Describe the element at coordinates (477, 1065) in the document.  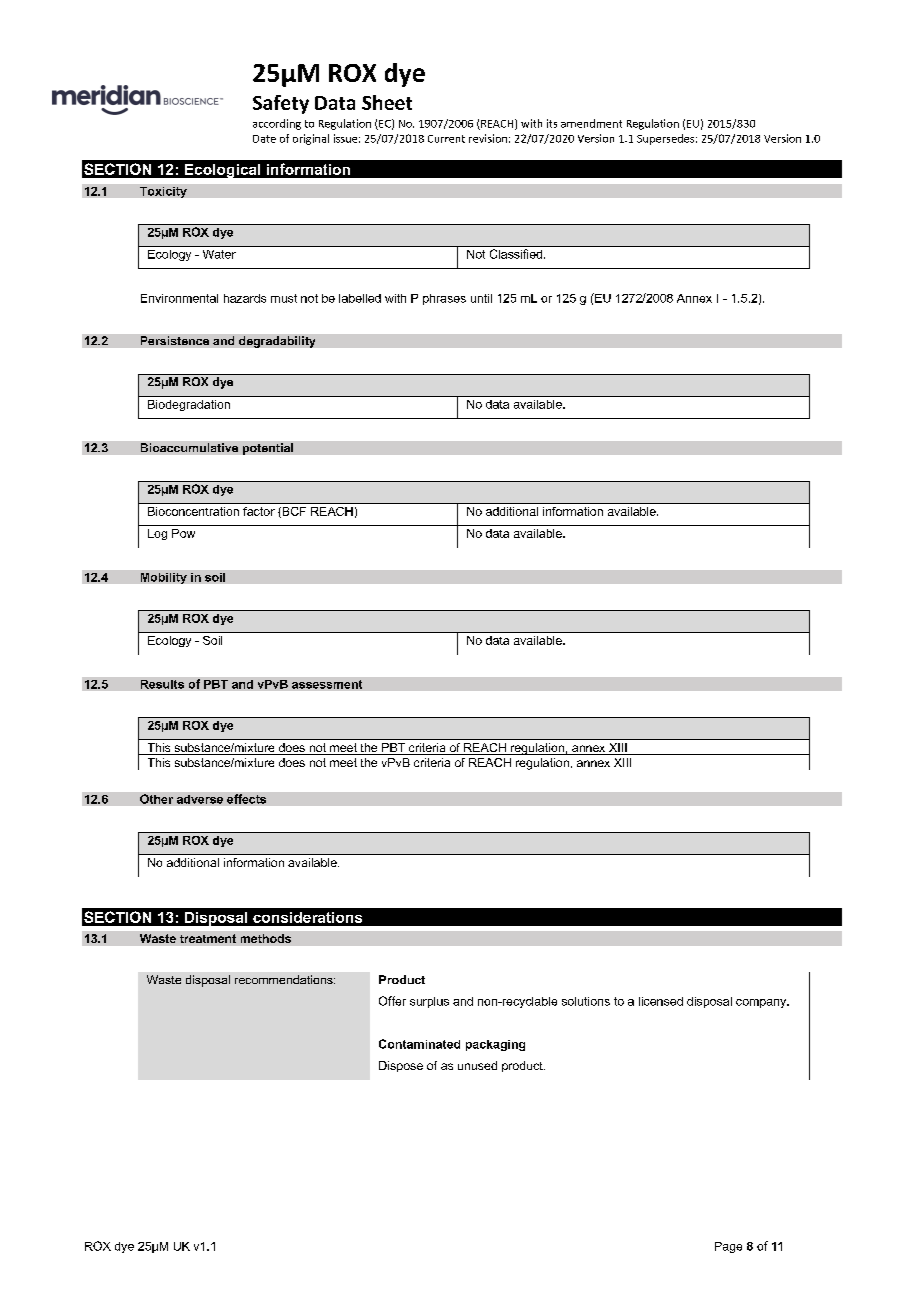
I see `unused` at that location.
